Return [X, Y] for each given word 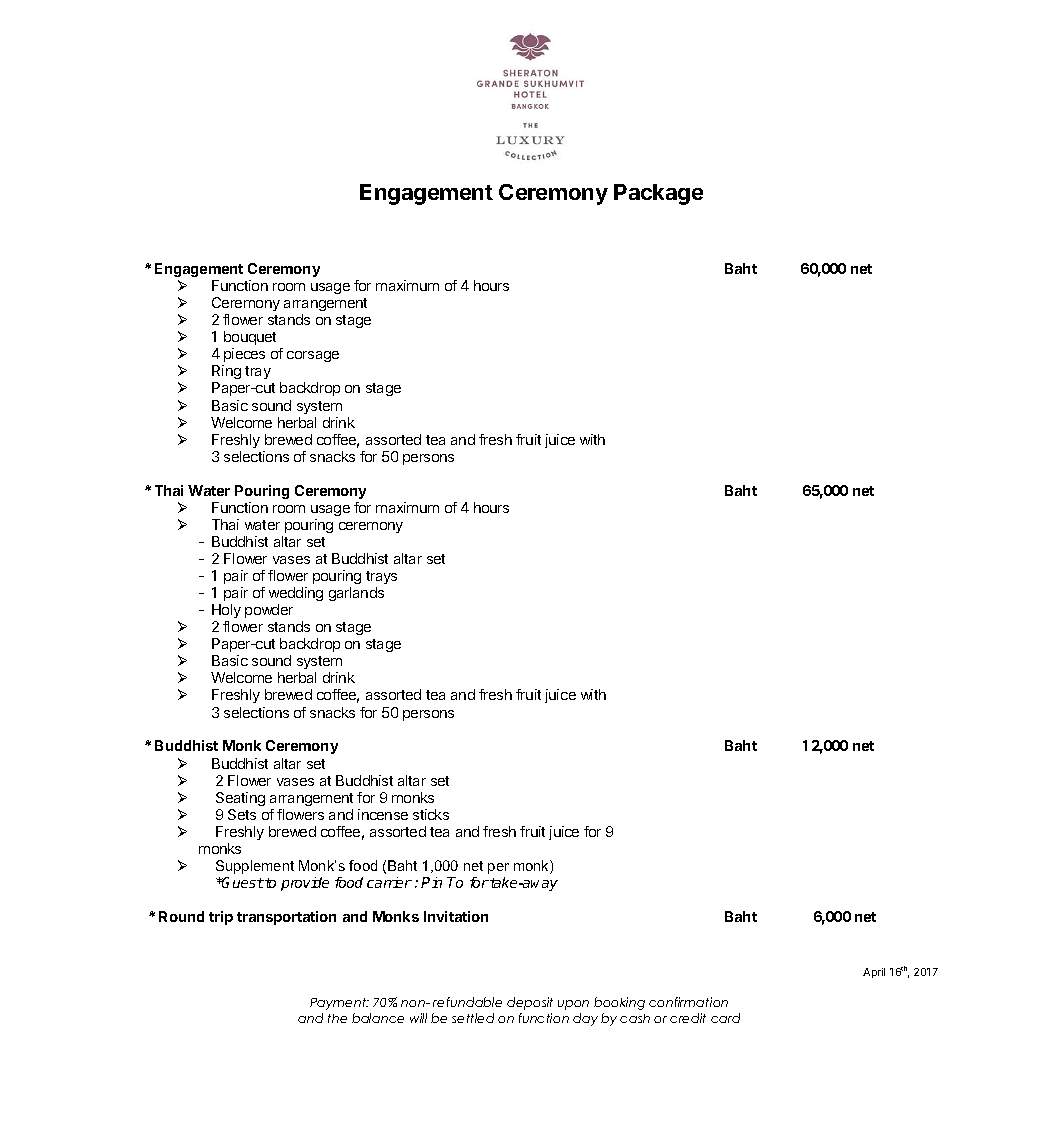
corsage [313, 356]
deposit [530, 1003]
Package [658, 194]
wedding [296, 594]
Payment [339, 1004]
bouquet [250, 338]
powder [269, 611]
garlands [356, 594]
